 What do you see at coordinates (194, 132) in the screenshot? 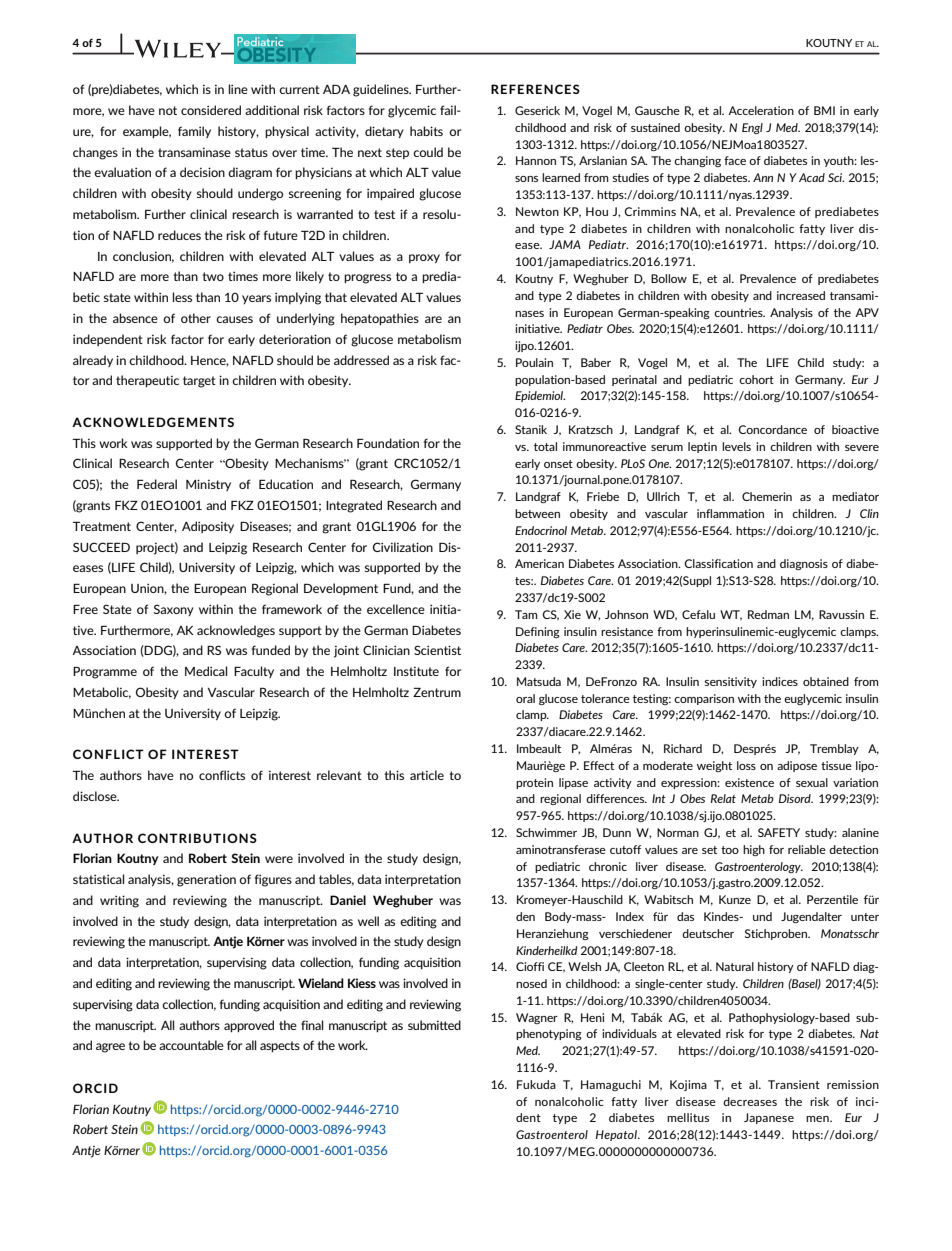
I see `family` at bounding box center [194, 132].
